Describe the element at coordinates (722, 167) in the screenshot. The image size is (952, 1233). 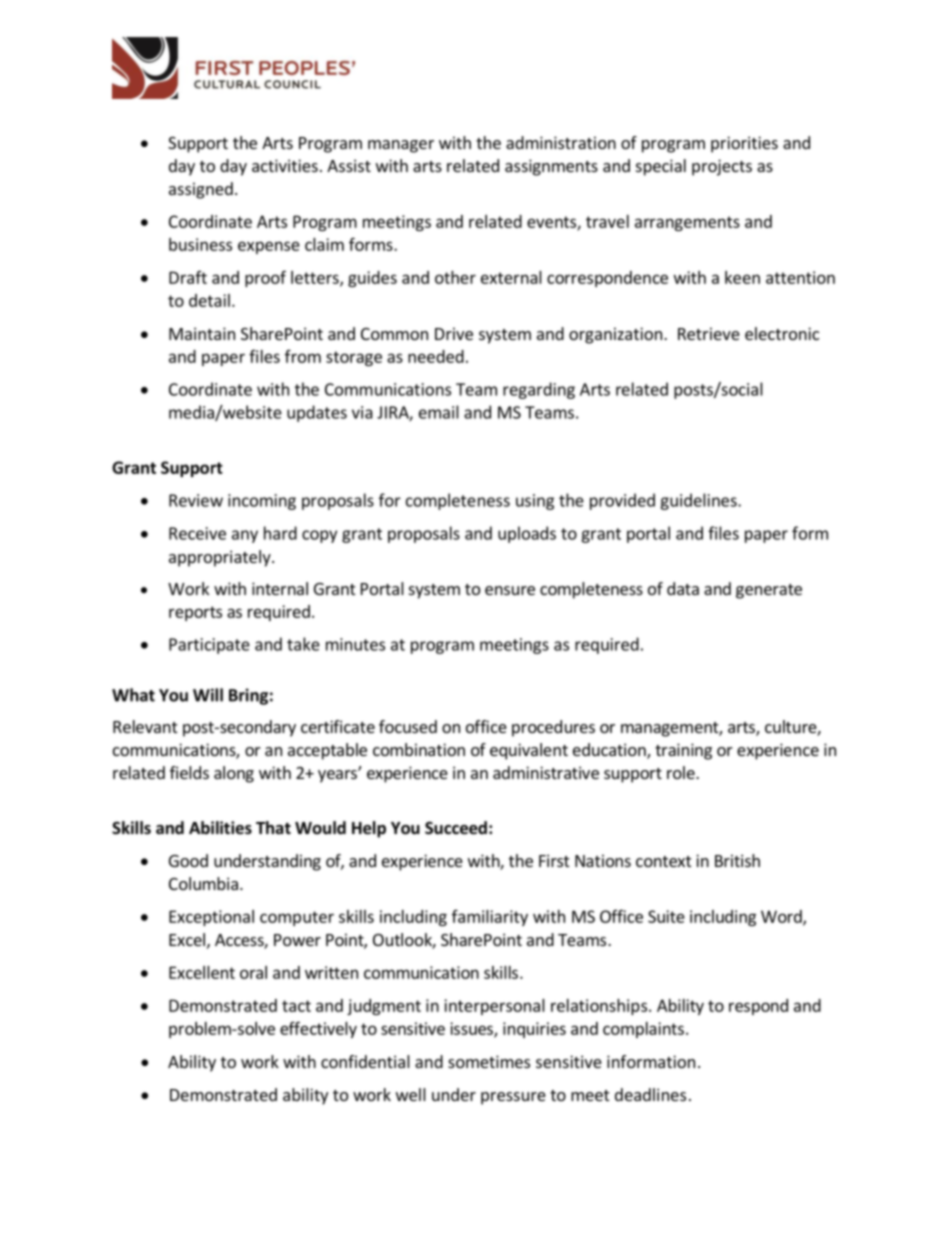
I see `projects` at that location.
